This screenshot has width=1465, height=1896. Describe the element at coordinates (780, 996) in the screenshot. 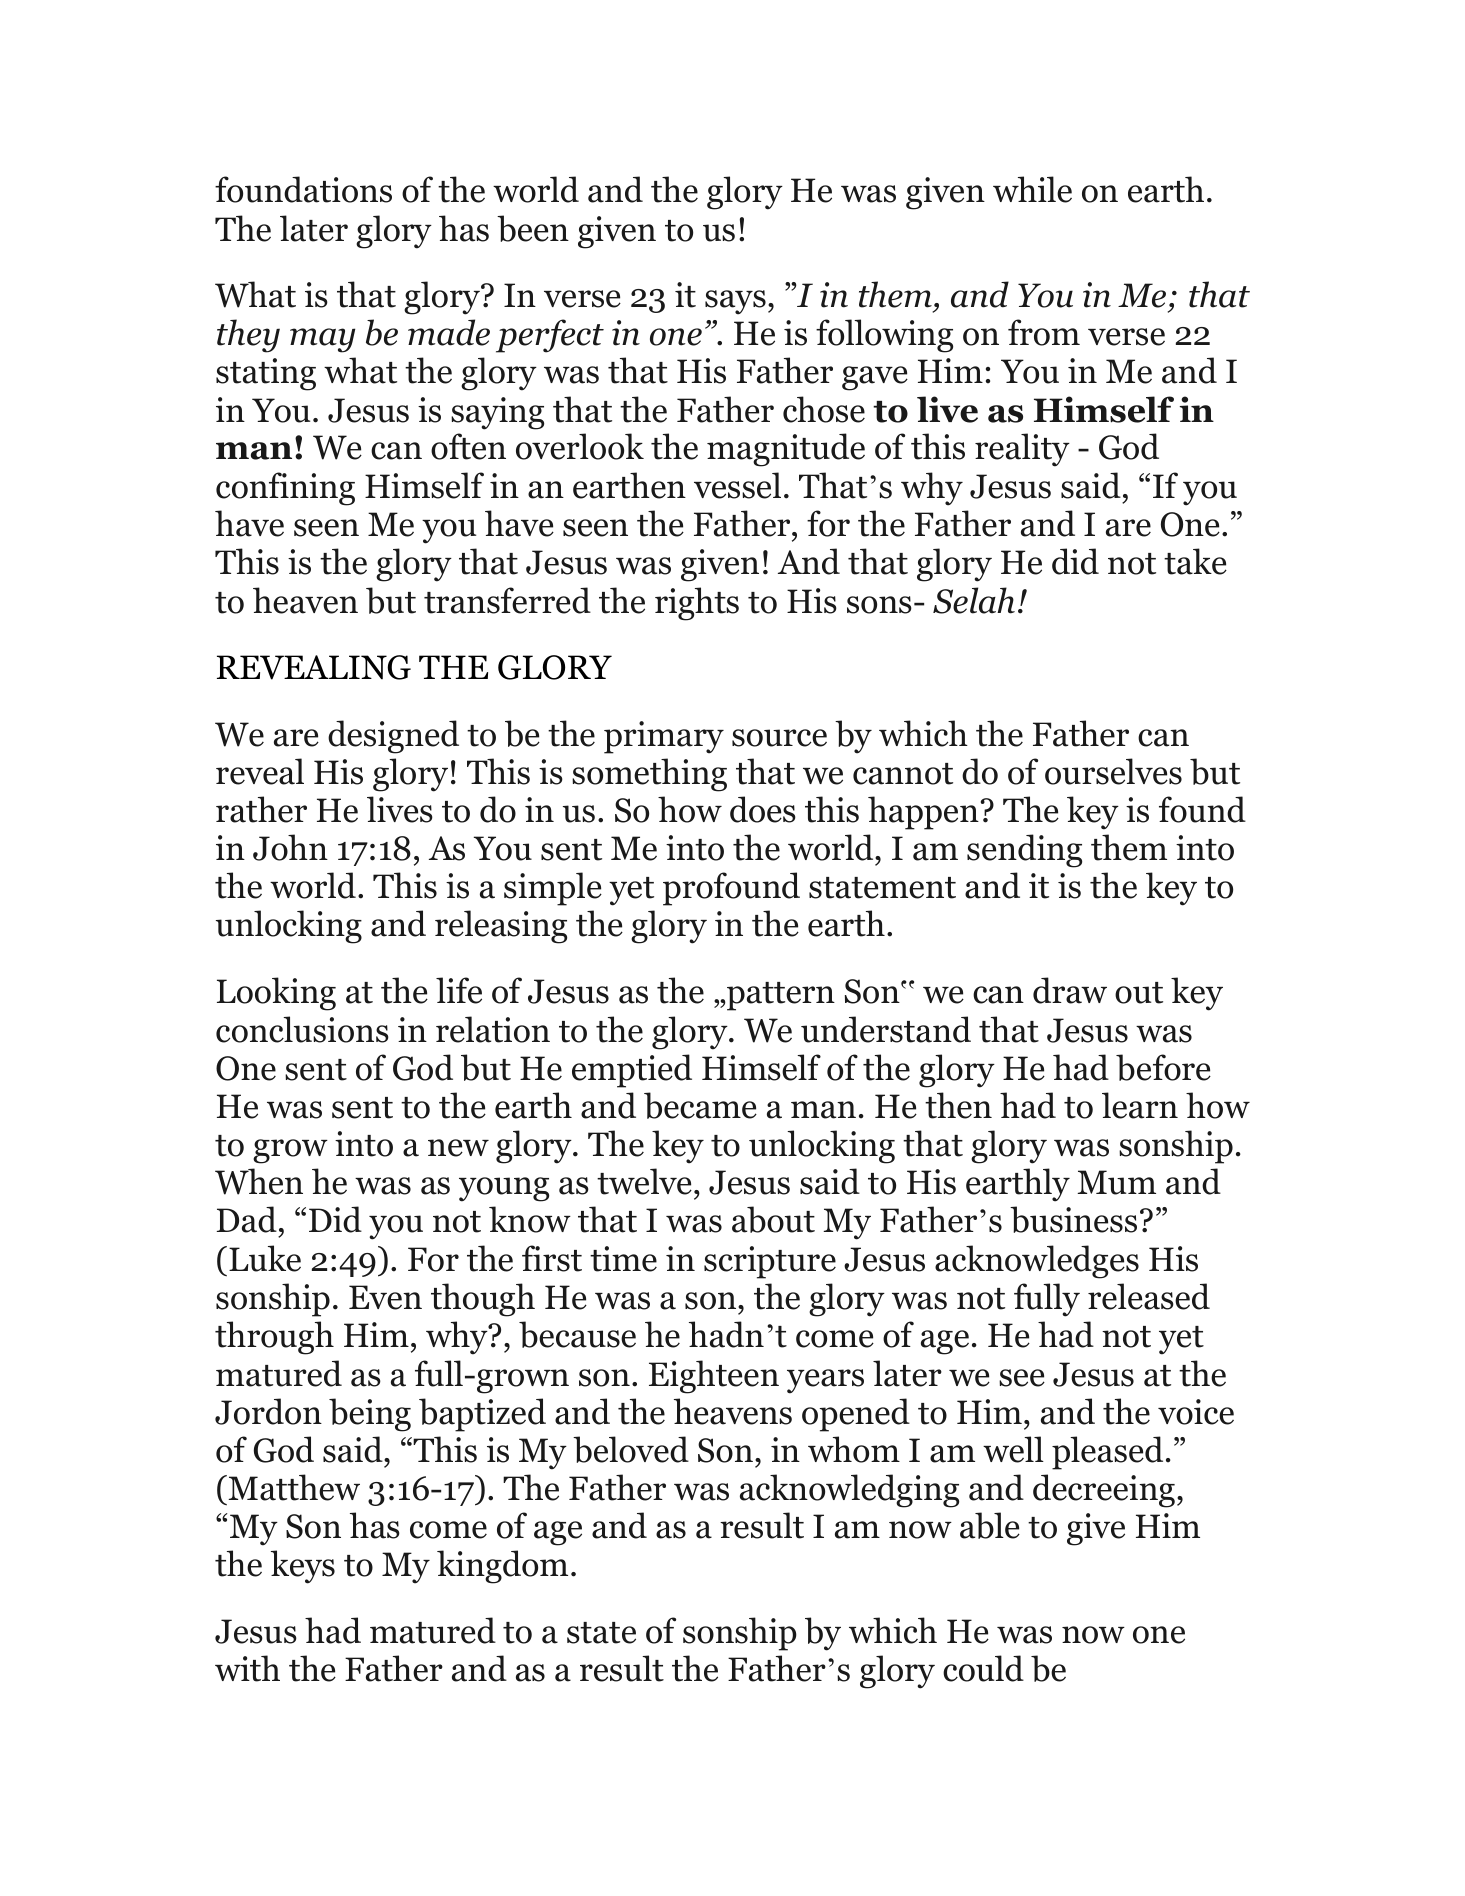

I see `pattern` at that location.
